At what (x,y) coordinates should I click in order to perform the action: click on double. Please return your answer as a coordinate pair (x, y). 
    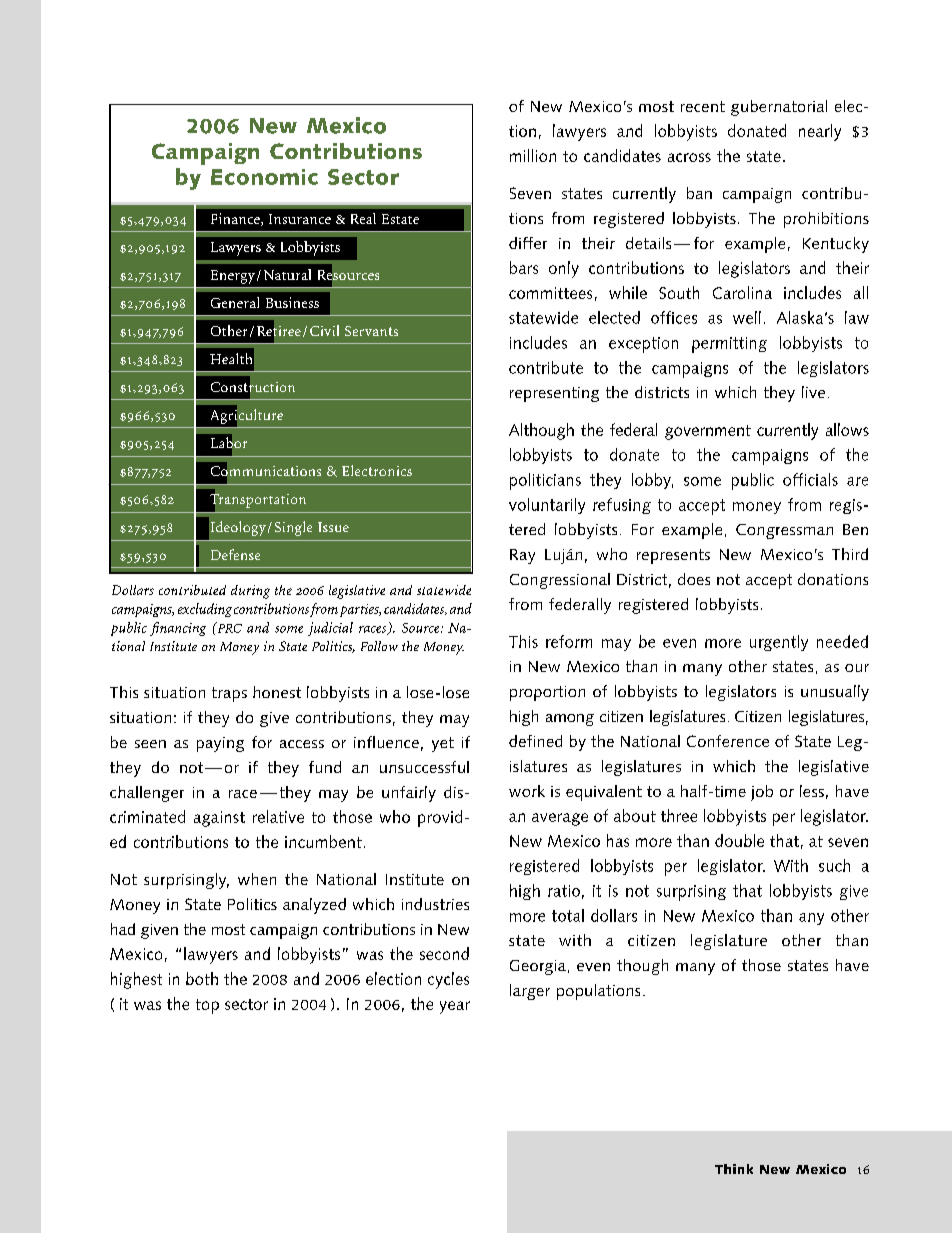
    Looking at the image, I should click on (739, 840).
